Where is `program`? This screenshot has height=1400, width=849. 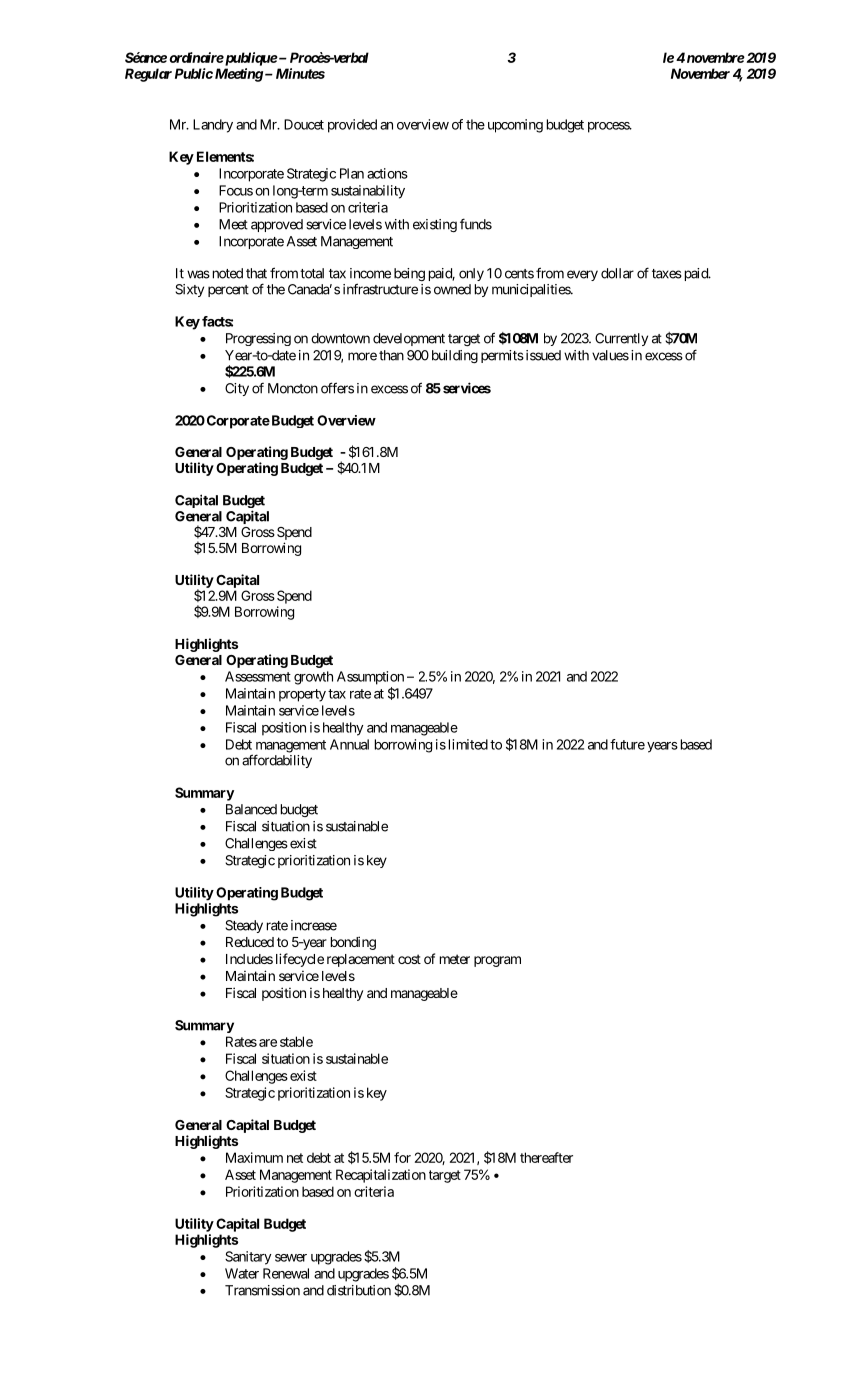 program is located at coordinates (497, 961).
